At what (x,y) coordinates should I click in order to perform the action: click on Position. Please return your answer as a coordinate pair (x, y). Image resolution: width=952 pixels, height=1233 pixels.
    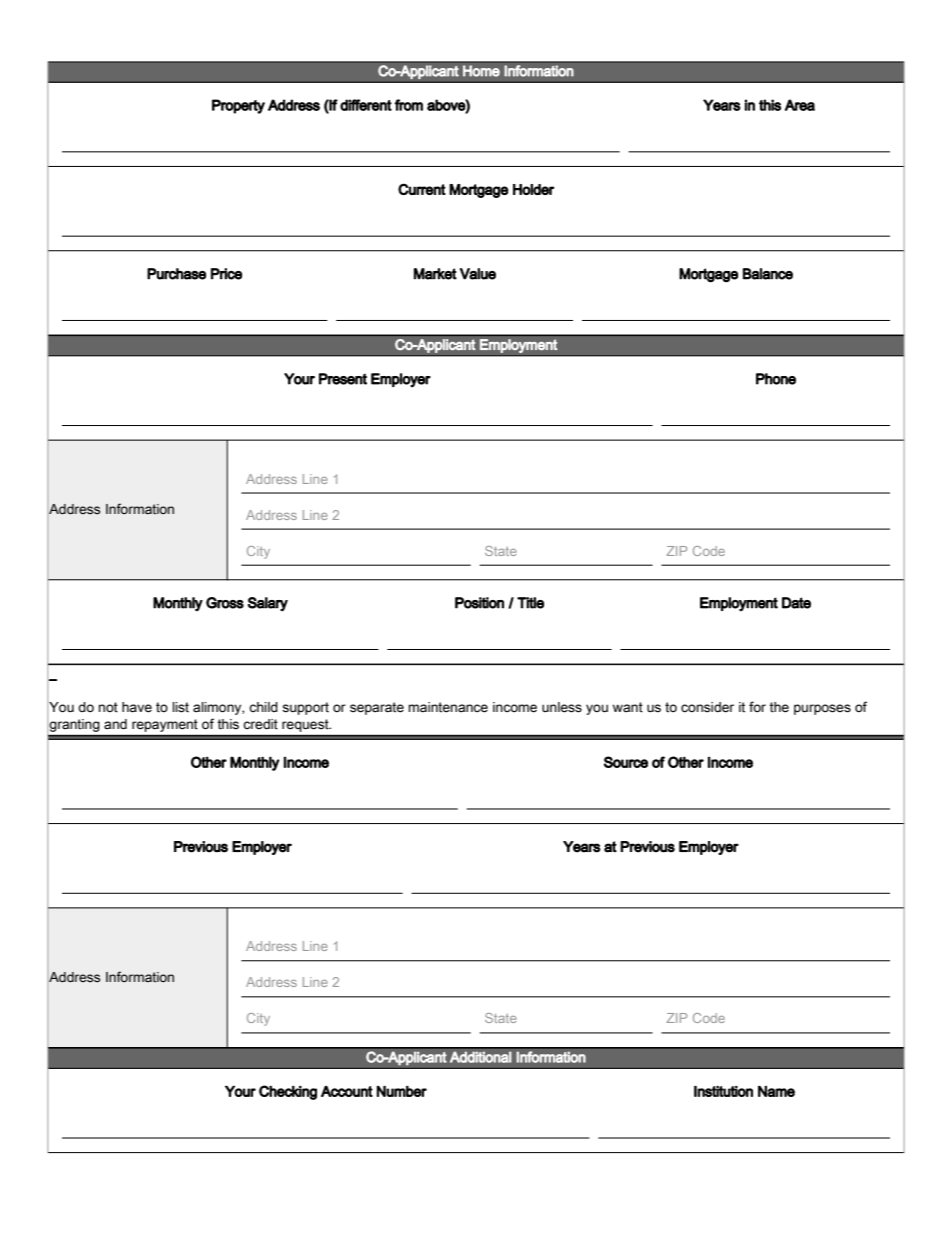
    Looking at the image, I should click on (479, 603).
